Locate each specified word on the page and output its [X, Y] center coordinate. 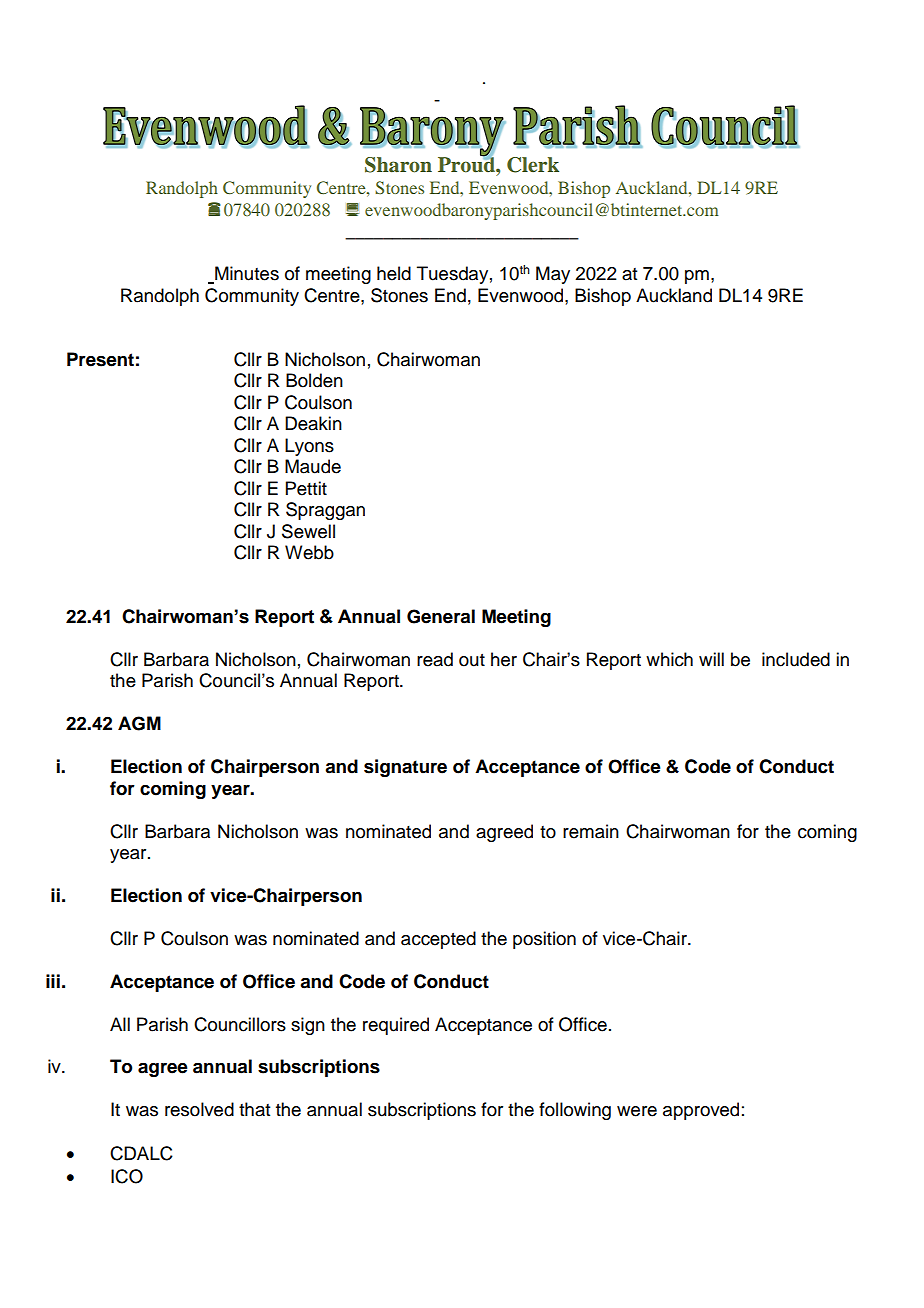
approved [701, 1111]
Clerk [533, 165]
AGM [139, 723]
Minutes [246, 274]
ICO [127, 1176]
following [575, 1111]
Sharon [398, 165]
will [711, 659]
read [435, 659]
